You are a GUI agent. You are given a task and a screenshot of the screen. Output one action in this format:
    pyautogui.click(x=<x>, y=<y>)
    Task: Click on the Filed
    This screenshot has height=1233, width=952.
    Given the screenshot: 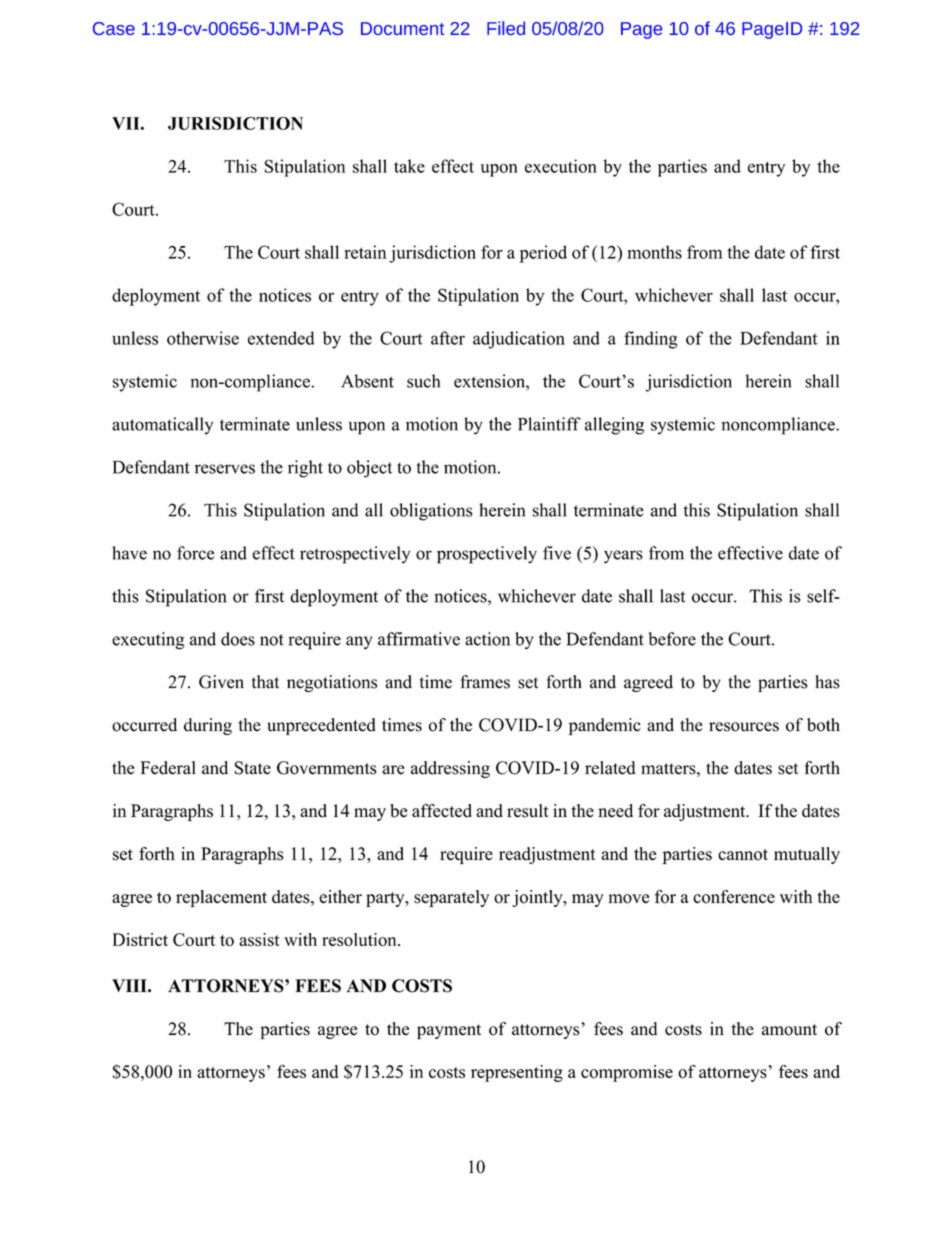 What is the action you would take?
    pyautogui.click(x=506, y=28)
